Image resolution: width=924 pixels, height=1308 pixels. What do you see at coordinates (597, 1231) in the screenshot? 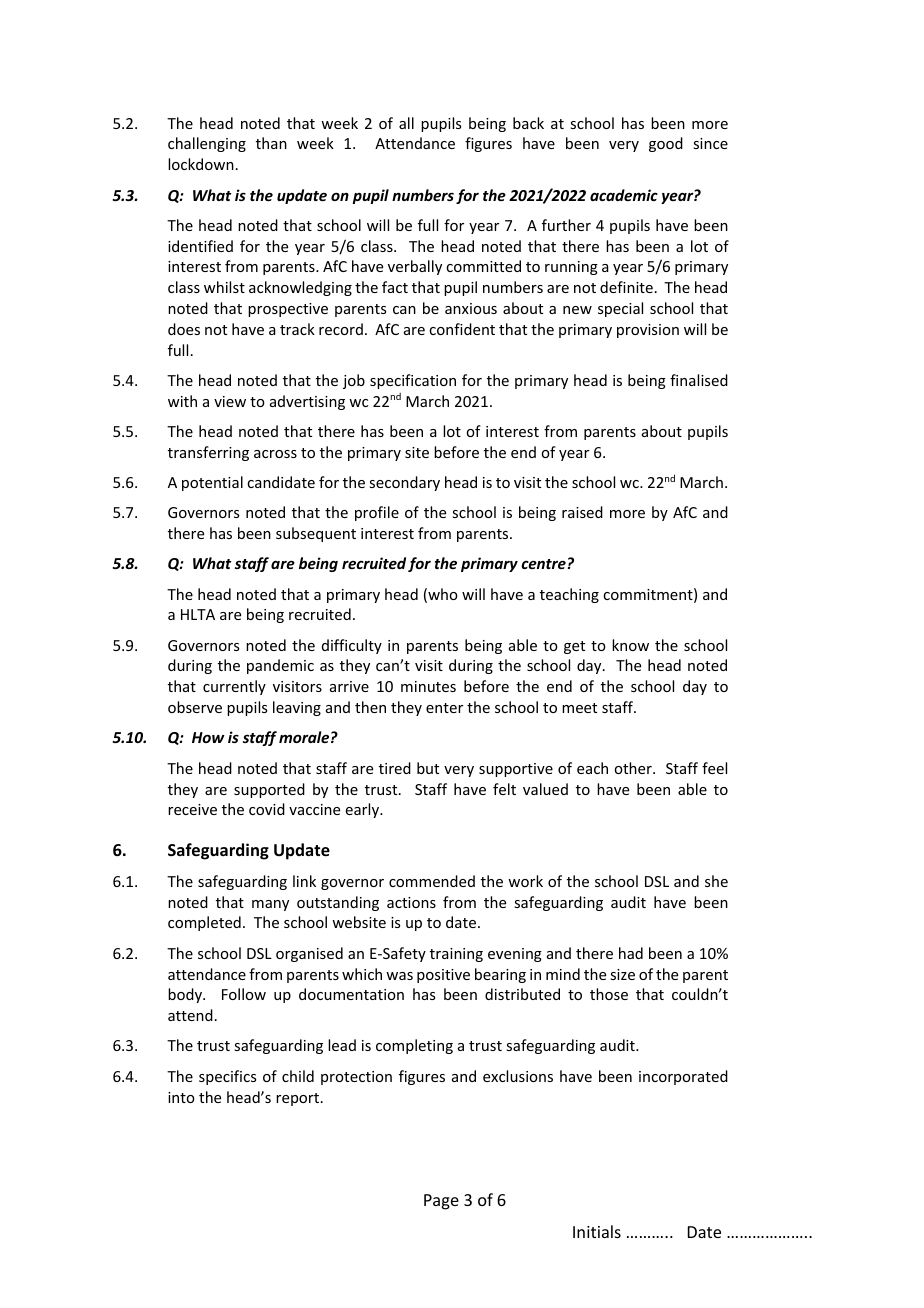
I see `Initials` at bounding box center [597, 1231].
